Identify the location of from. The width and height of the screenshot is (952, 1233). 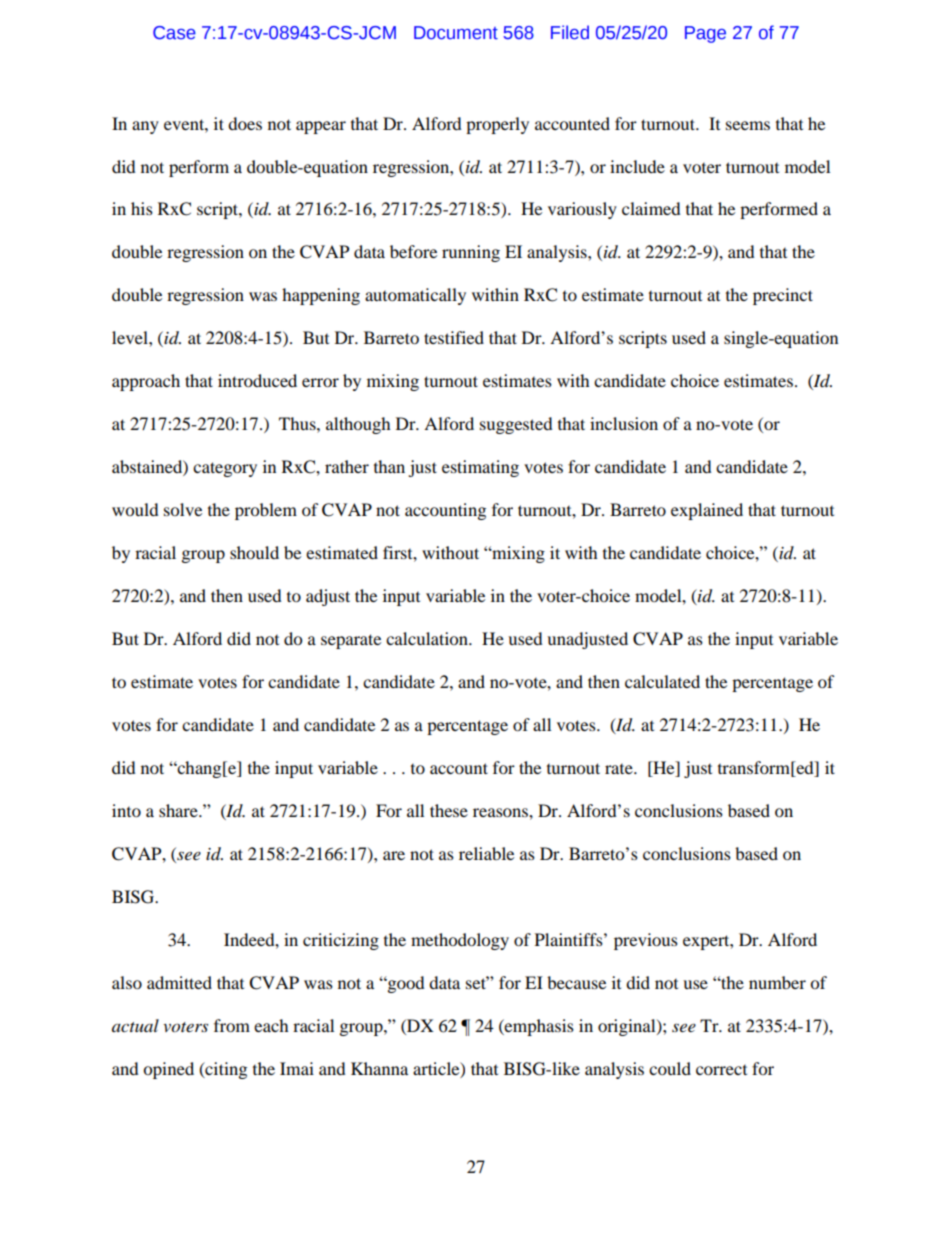
(232, 1025).
